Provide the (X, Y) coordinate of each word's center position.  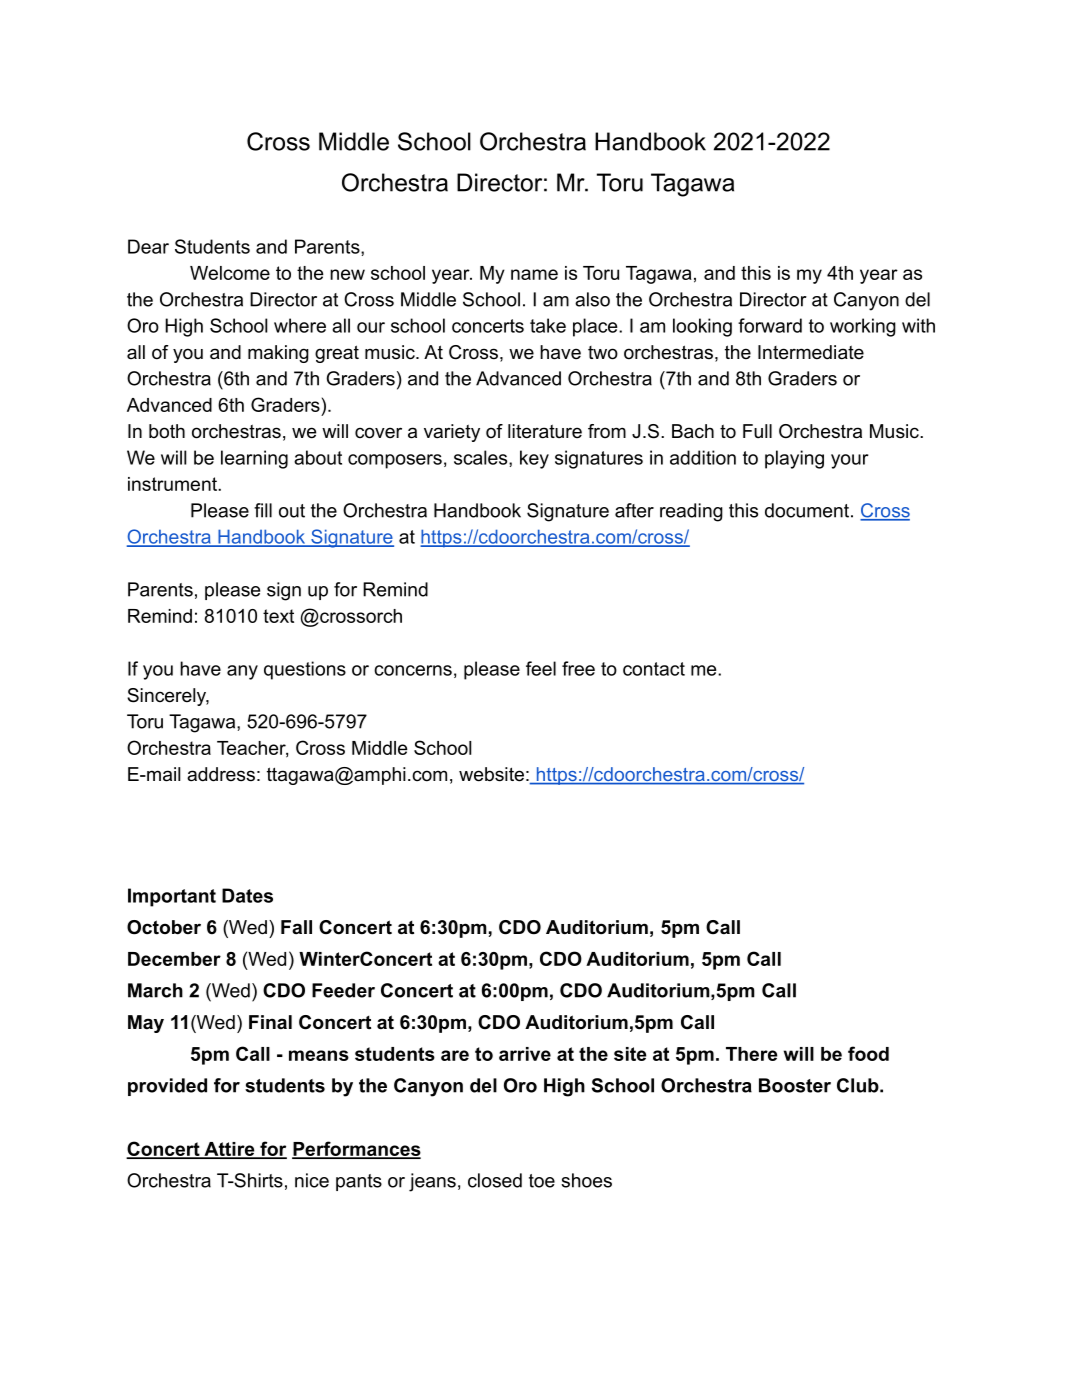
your (850, 461)
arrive (525, 1054)
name (534, 274)
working (863, 327)
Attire (229, 1150)
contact (654, 669)
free (578, 668)
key (534, 459)
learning (254, 459)
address (221, 774)
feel (541, 668)
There (752, 1054)
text (278, 616)
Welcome (230, 273)
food (868, 1053)
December (174, 959)
